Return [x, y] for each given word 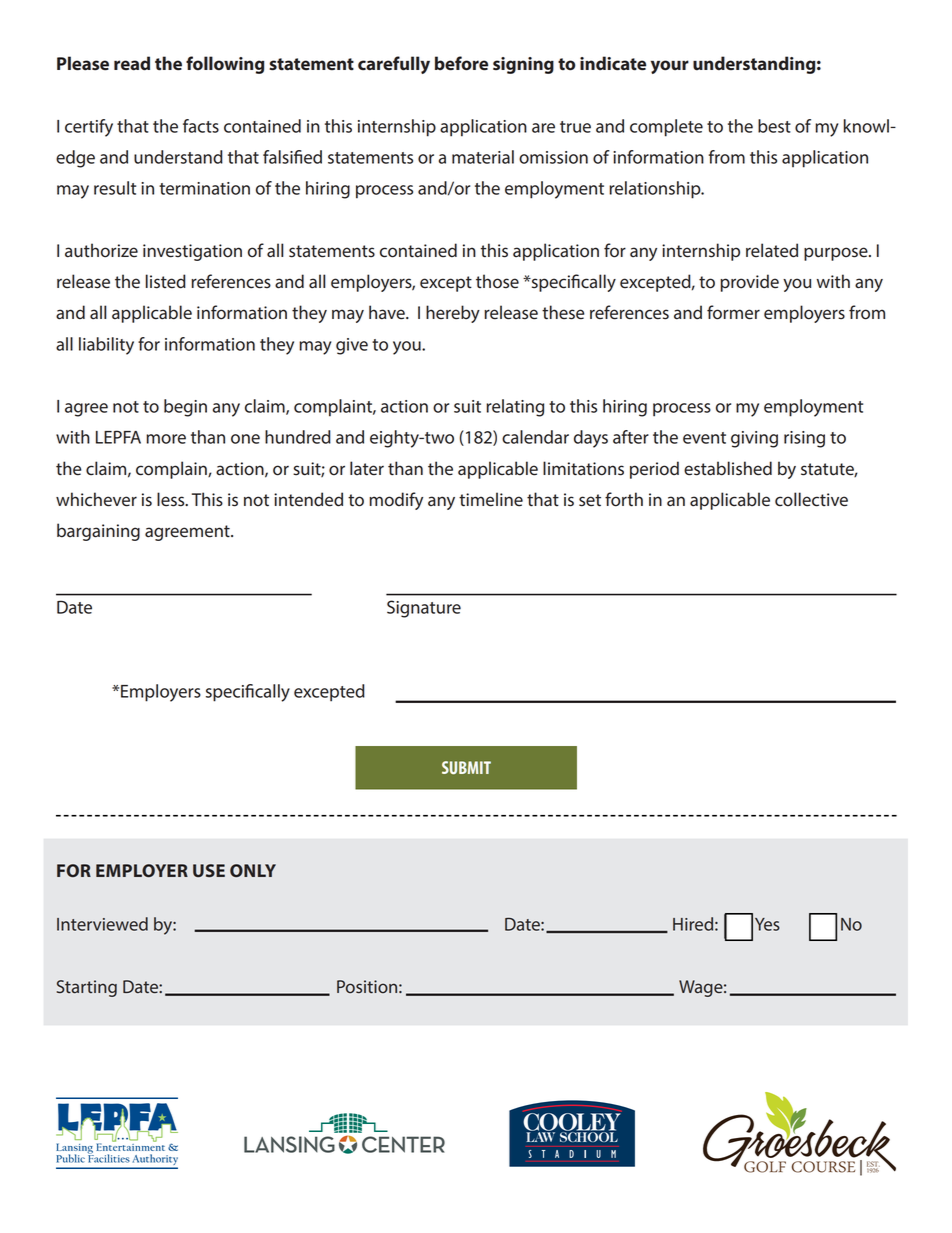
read [132, 63]
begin [185, 408]
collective [811, 499]
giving [754, 439]
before [461, 63]
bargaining [98, 532]
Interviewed [102, 924]
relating [515, 408]
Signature [424, 609]
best [774, 126]
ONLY [253, 870]
